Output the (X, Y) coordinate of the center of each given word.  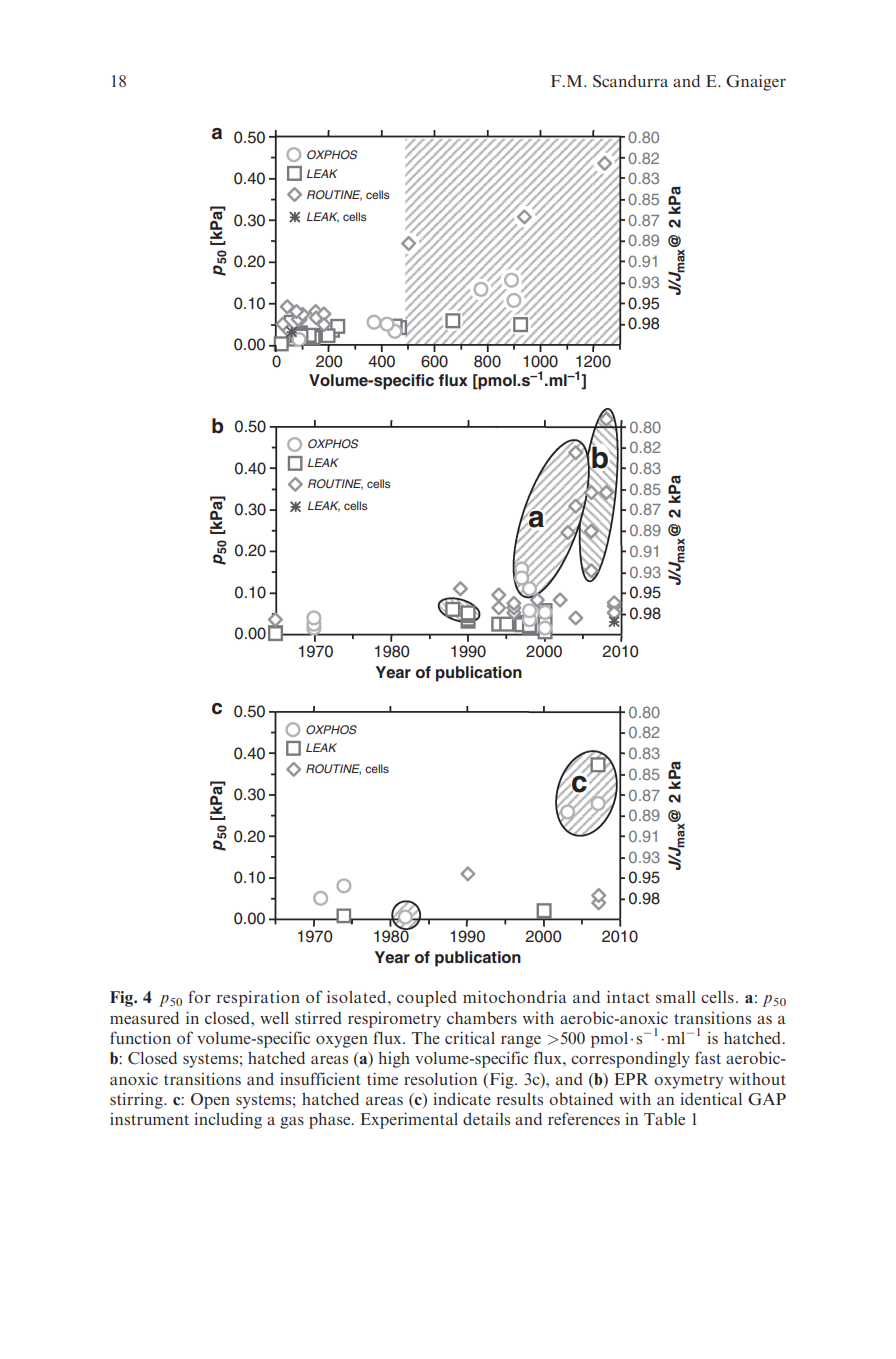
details (486, 1119)
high (394, 1060)
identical (711, 1098)
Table (664, 1118)
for (200, 996)
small (676, 997)
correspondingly (630, 1059)
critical (470, 1037)
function (140, 1037)
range (521, 1042)
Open (210, 1101)
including (228, 1120)
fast (708, 1057)
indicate (462, 1098)
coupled (427, 999)
